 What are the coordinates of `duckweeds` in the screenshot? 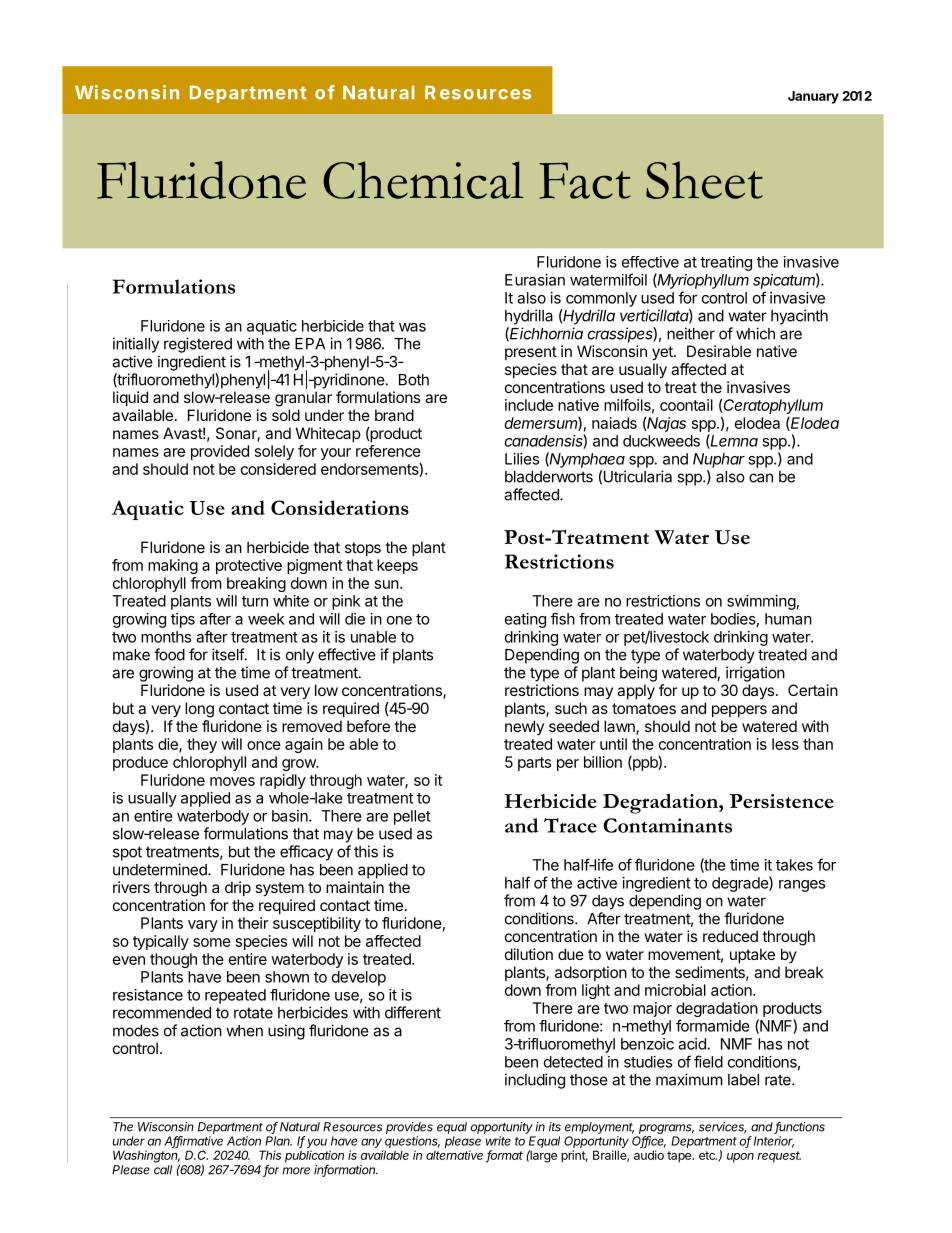 It's located at (661, 441).
